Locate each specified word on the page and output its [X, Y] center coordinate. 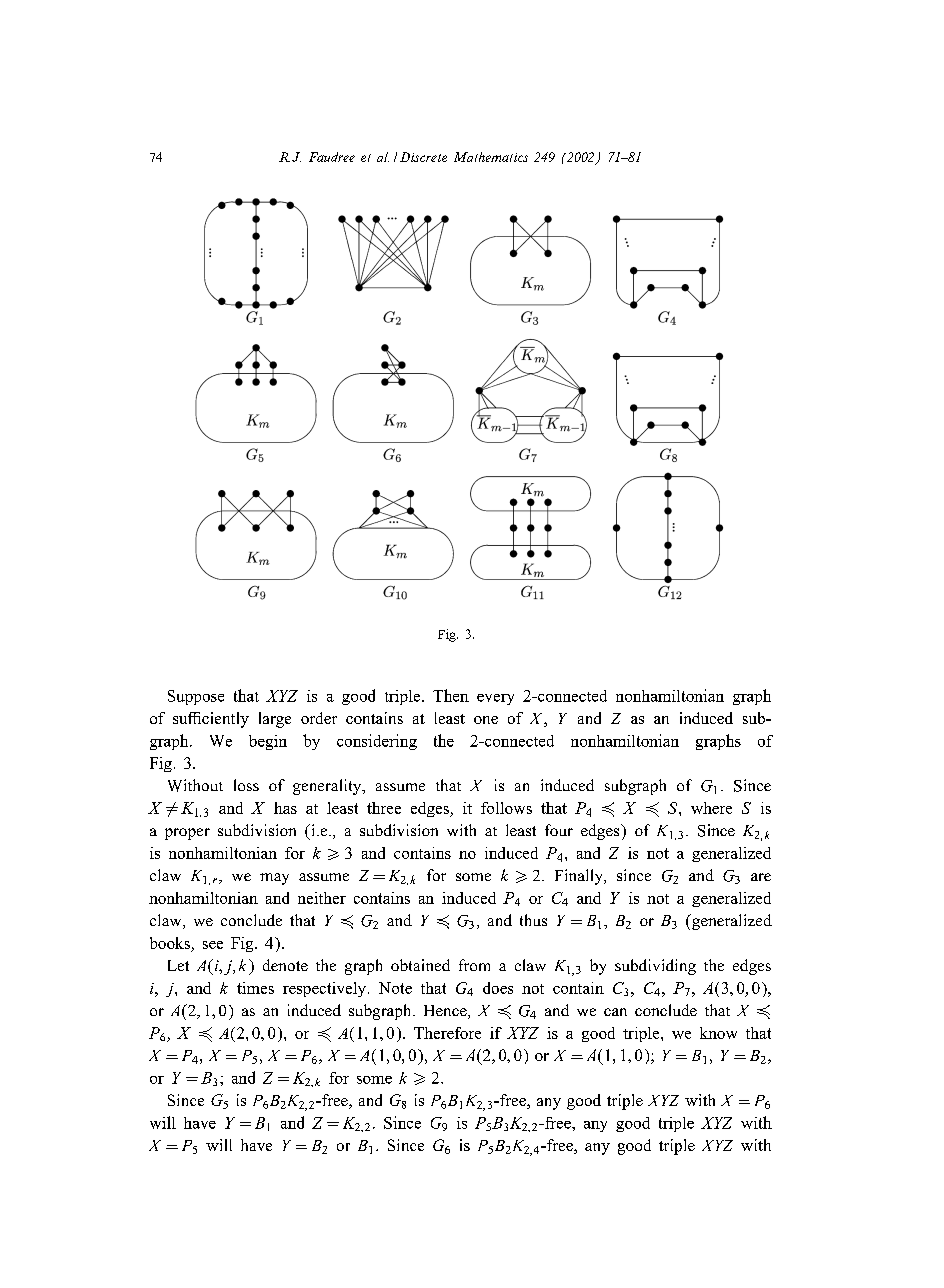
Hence [446, 1012]
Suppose [196, 697]
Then [451, 695]
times [255, 988]
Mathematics [491, 157]
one [486, 720]
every [495, 699]
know [718, 1033]
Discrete [423, 157]
